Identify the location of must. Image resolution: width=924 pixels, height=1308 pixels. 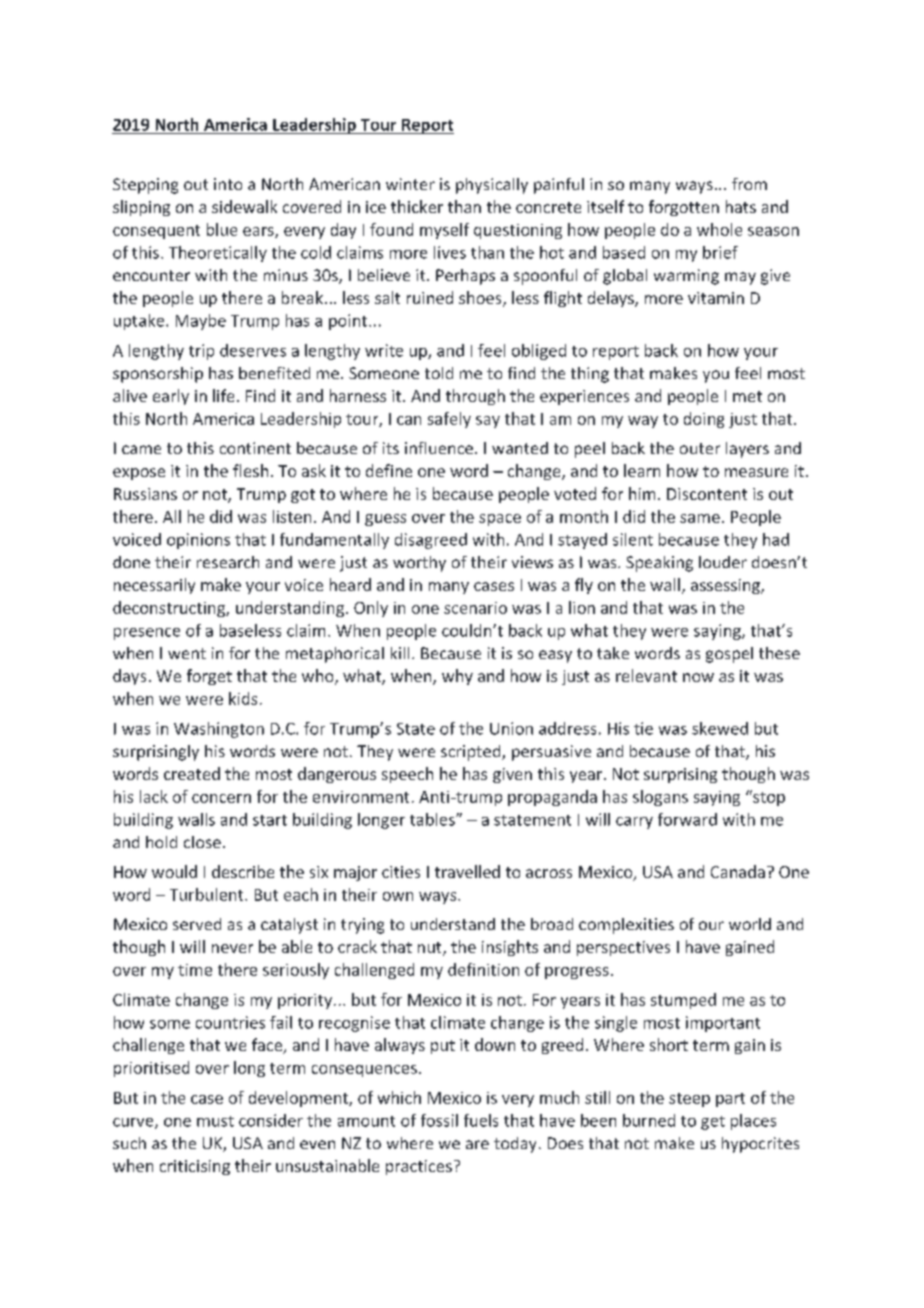
(215, 1121).
